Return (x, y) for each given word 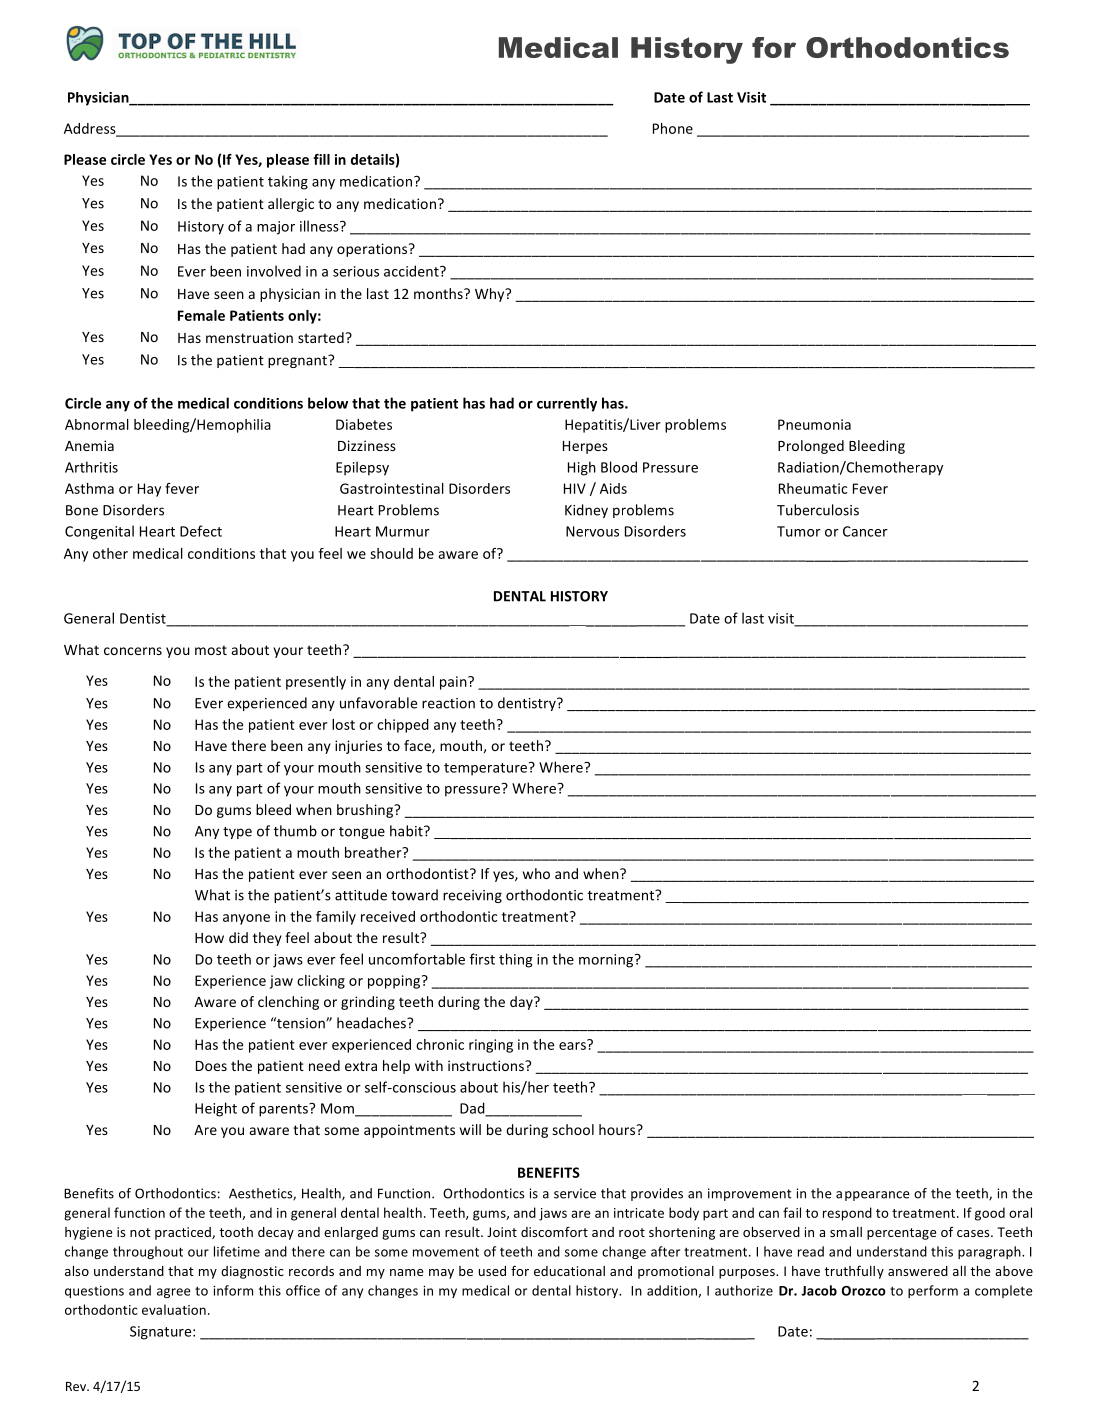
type (237, 833)
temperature (487, 769)
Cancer (865, 531)
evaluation (174, 1309)
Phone (673, 128)
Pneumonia (814, 424)
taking (288, 182)
